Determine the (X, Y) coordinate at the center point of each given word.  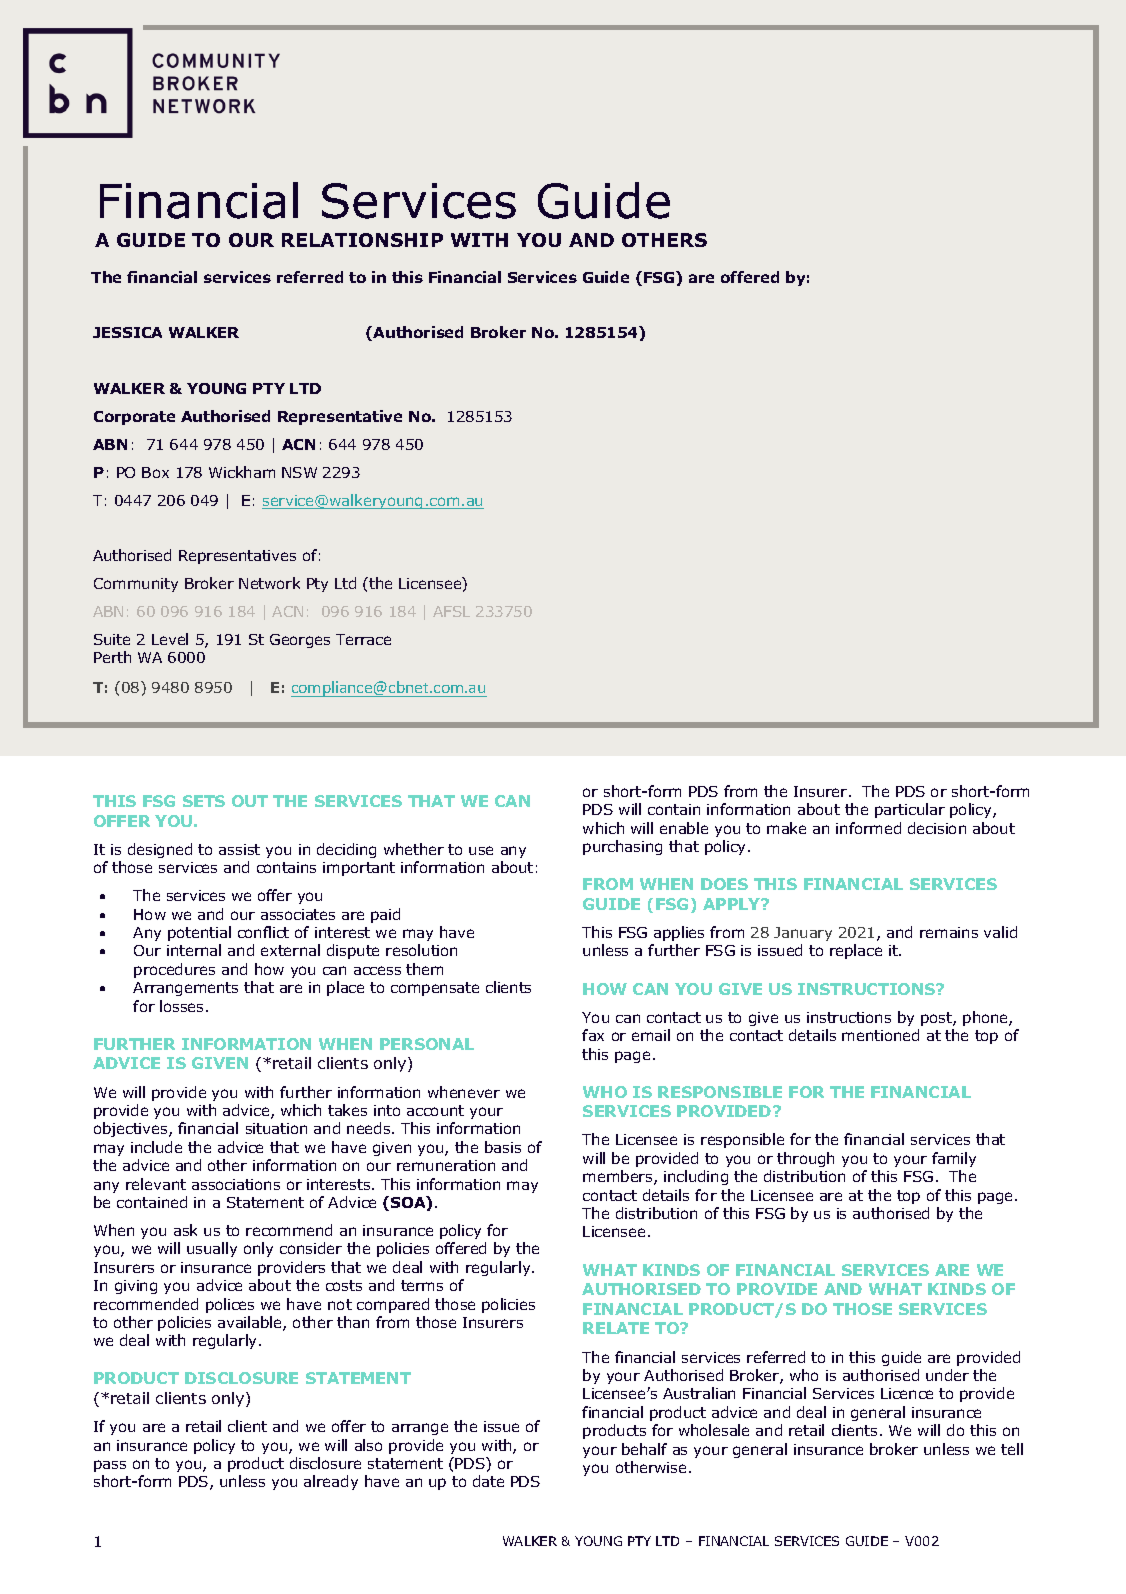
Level (170, 639)
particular (910, 810)
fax (593, 1035)
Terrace (363, 639)
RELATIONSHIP (362, 240)
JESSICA (127, 332)
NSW (299, 472)
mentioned (880, 1035)
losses (181, 1006)
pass (110, 1466)
